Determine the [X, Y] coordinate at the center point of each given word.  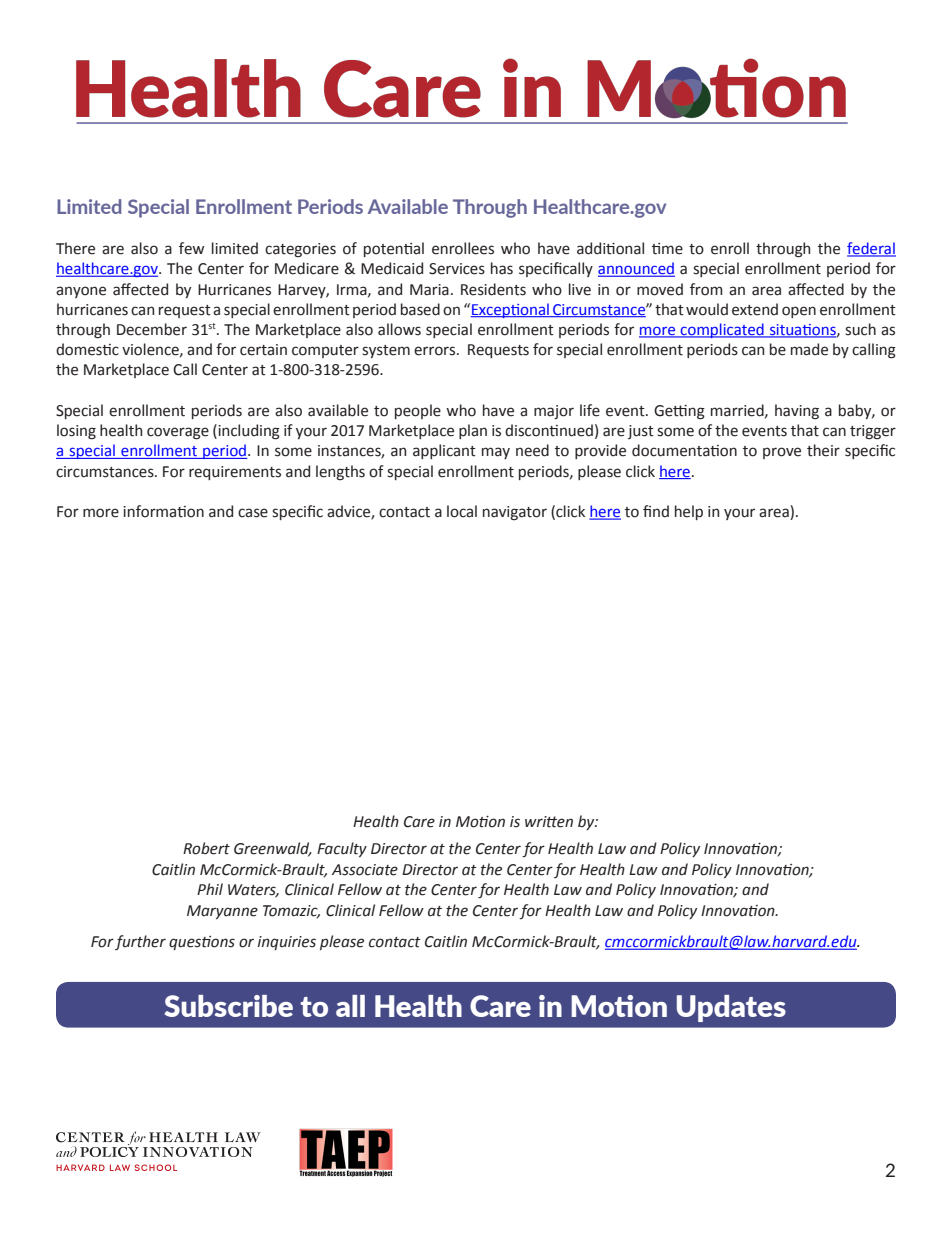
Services [457, 269]
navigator [515, 513]
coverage [178, 433]
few [191, 248]
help [689, 512]
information [163, 511]
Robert [206, 848]
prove [782, 453]
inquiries [287, 943]
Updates [731, 1008]
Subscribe [228, 1006]
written [549, 822]
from [706, 289]
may [496, 453]
